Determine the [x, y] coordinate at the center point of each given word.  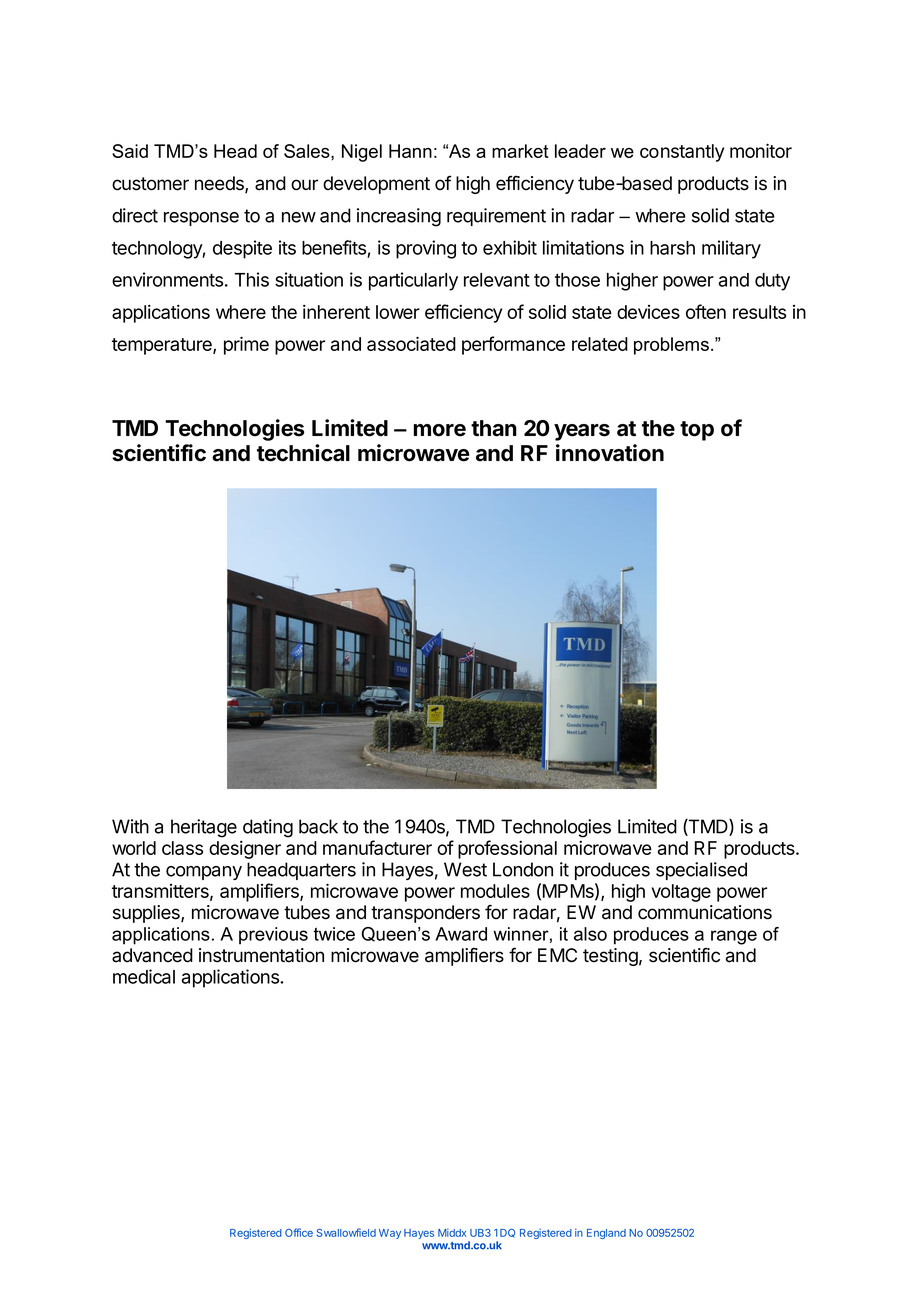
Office [299, 1232]
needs [220, 184]
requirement [496, 217]
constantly [682, 153]
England [606, 1234]
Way [390, 1234]
